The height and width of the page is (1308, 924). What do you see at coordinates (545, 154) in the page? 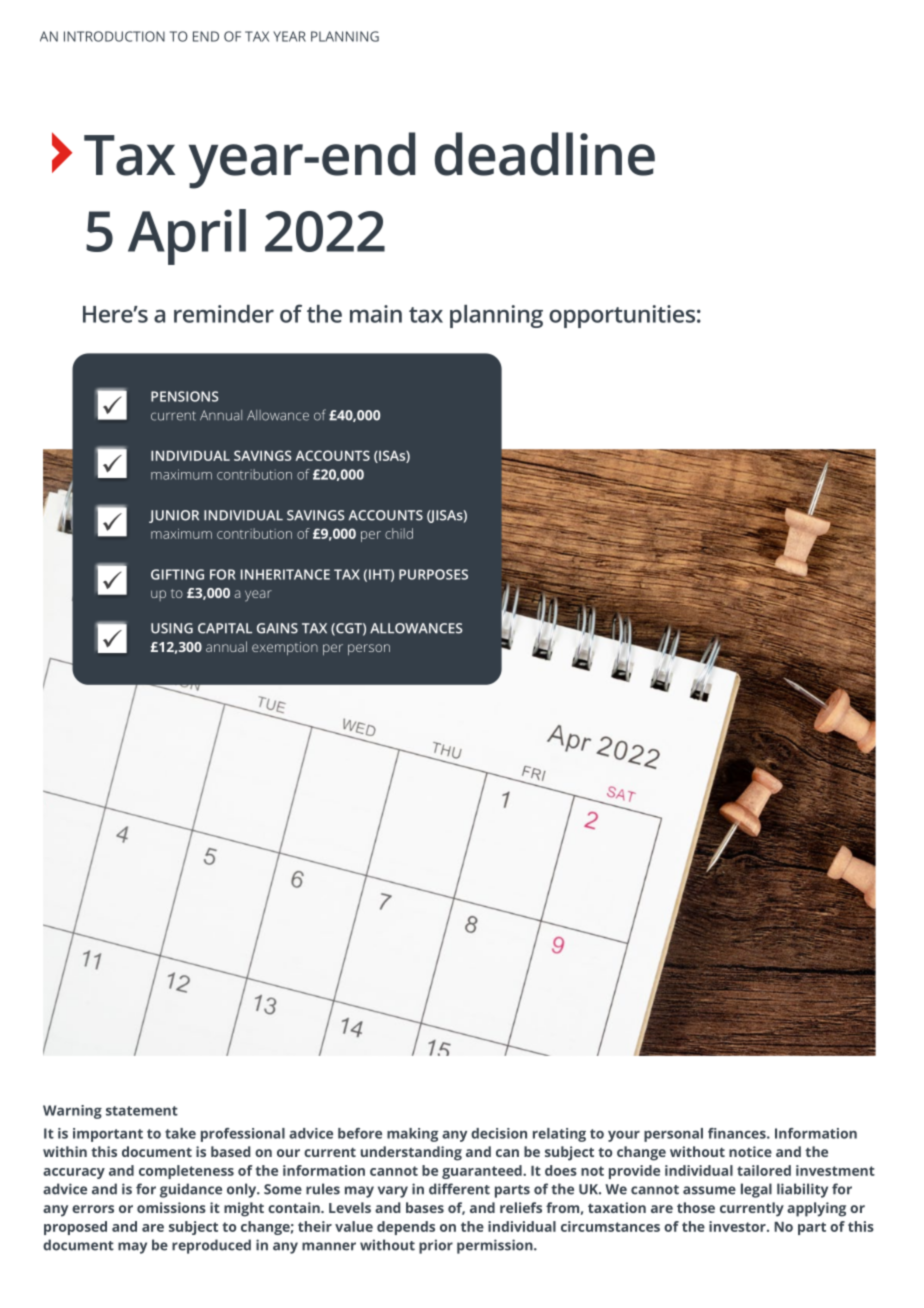
I see `deadline` at bounding box center [545, 154].
